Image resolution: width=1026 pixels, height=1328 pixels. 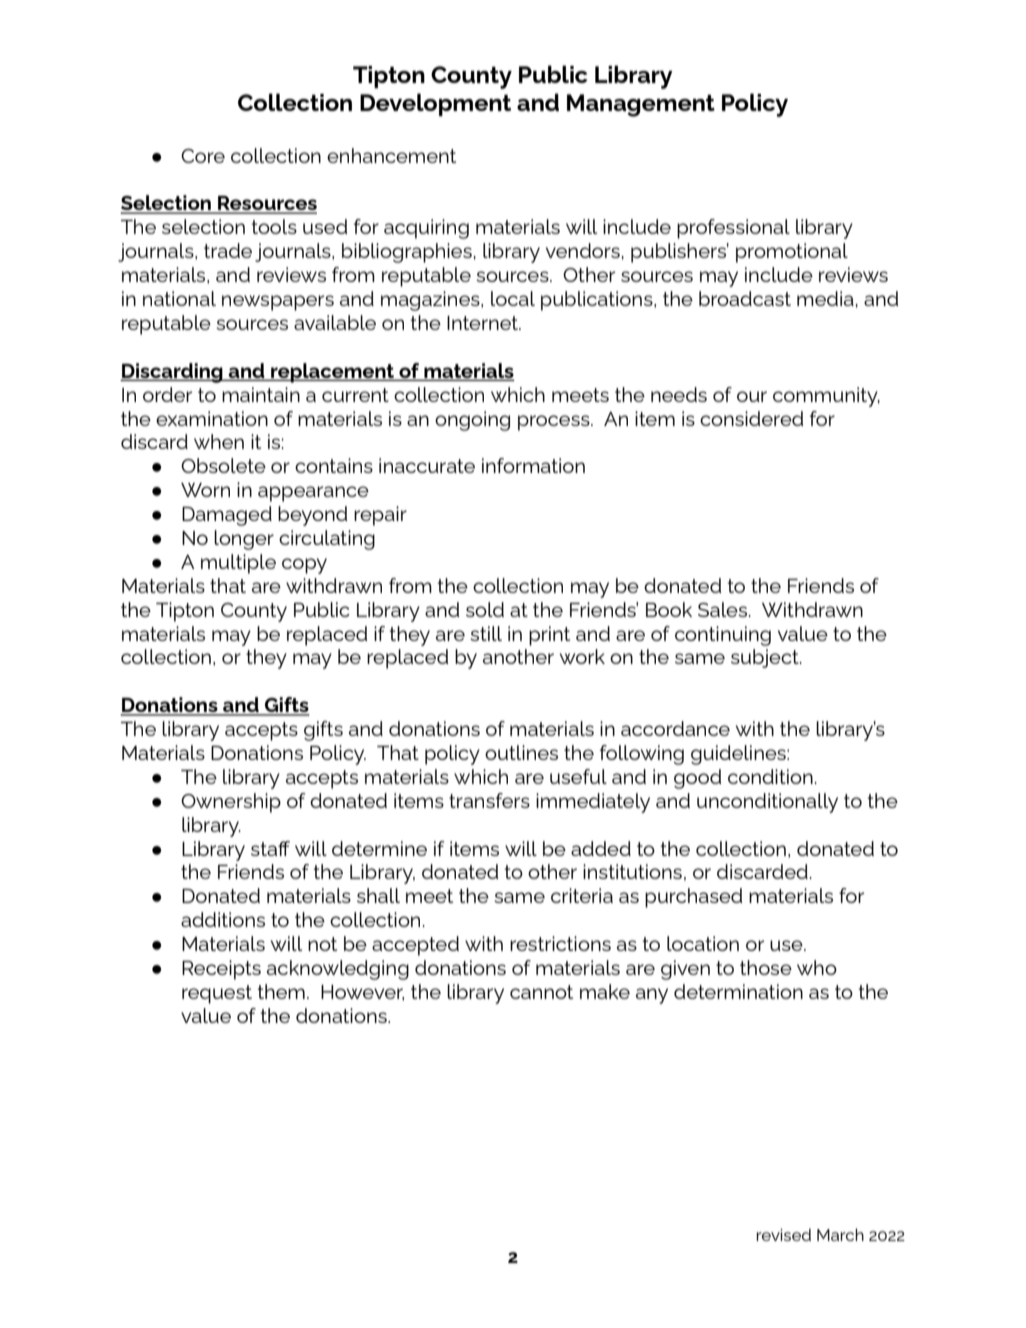 I want to click on cannot, so click(x=541, y=992).
